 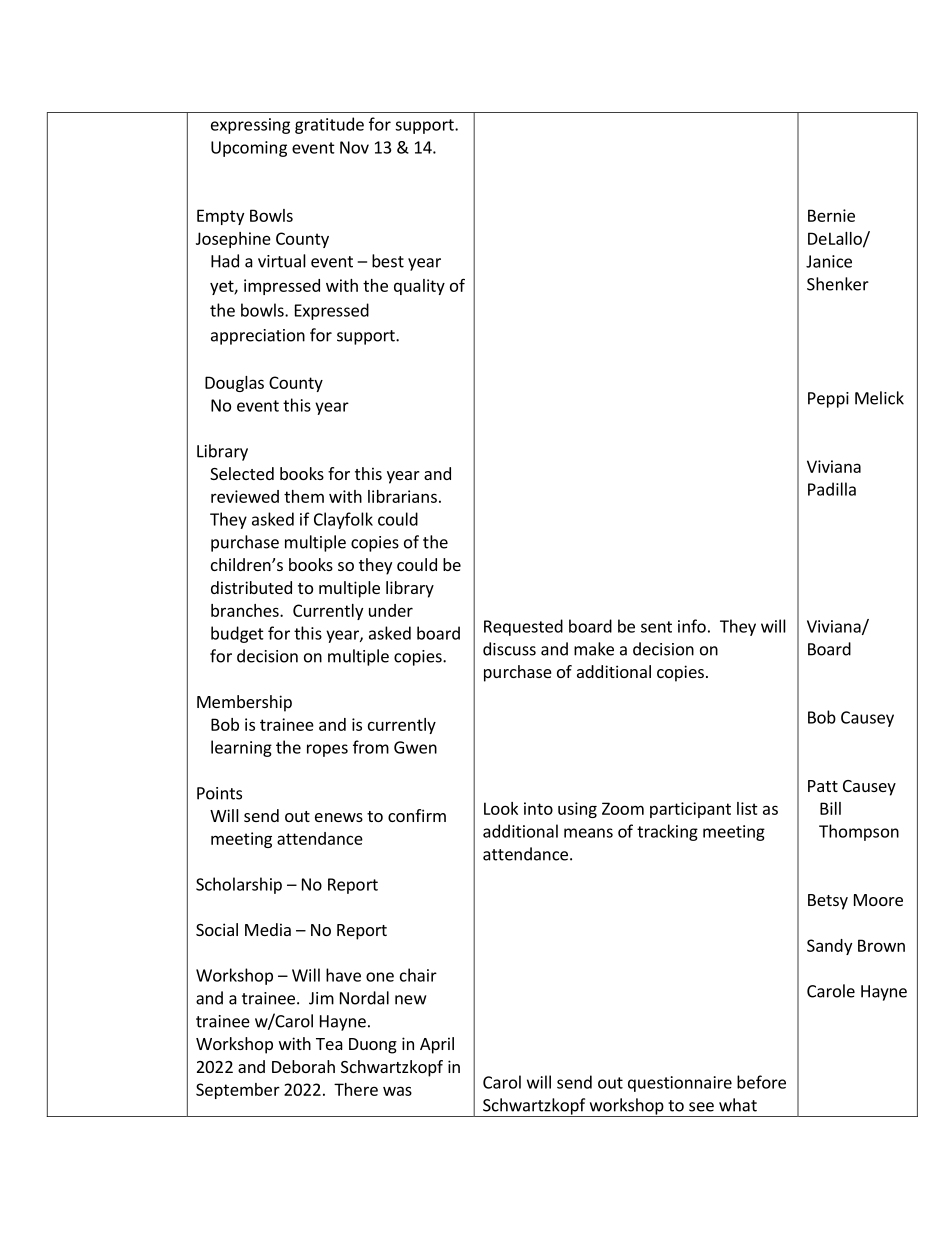 What do you see at coordinates (523, 627) in the screenshot?
I see `Requested` at bounding box center [523, 627].
